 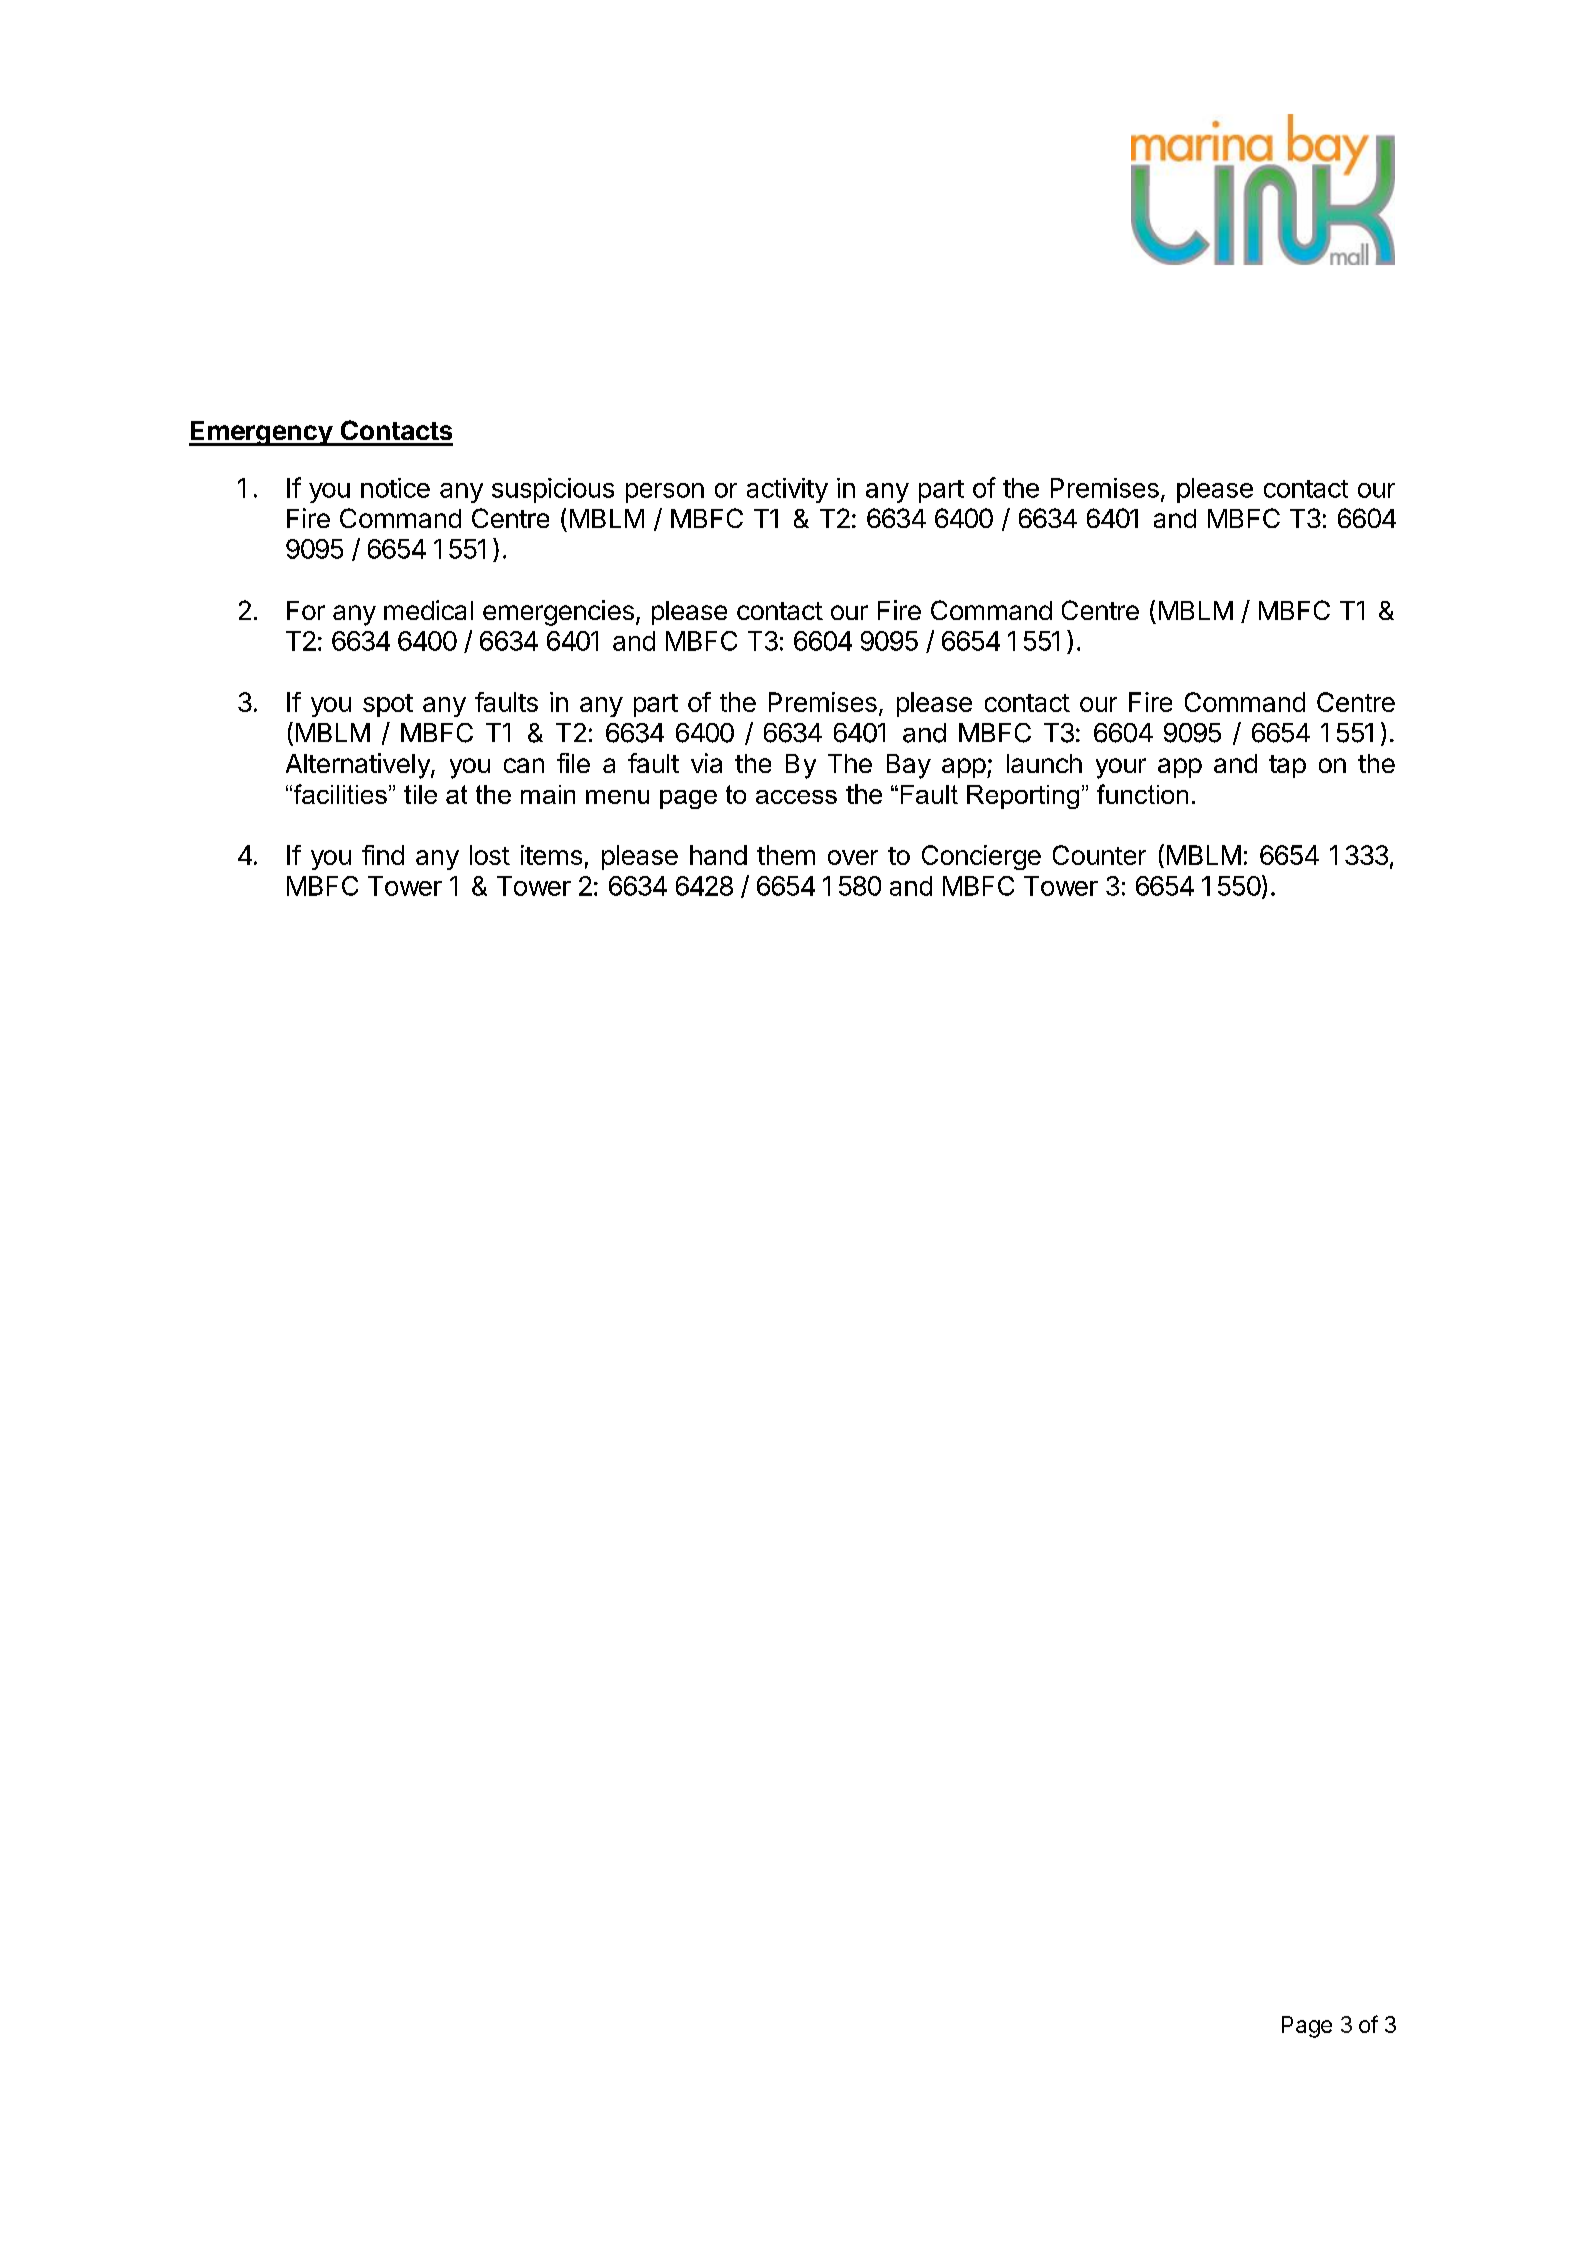 What do you see at coordinates (786, 855) in the screenshot?
I see `them` at bounding box center [786, 855].
